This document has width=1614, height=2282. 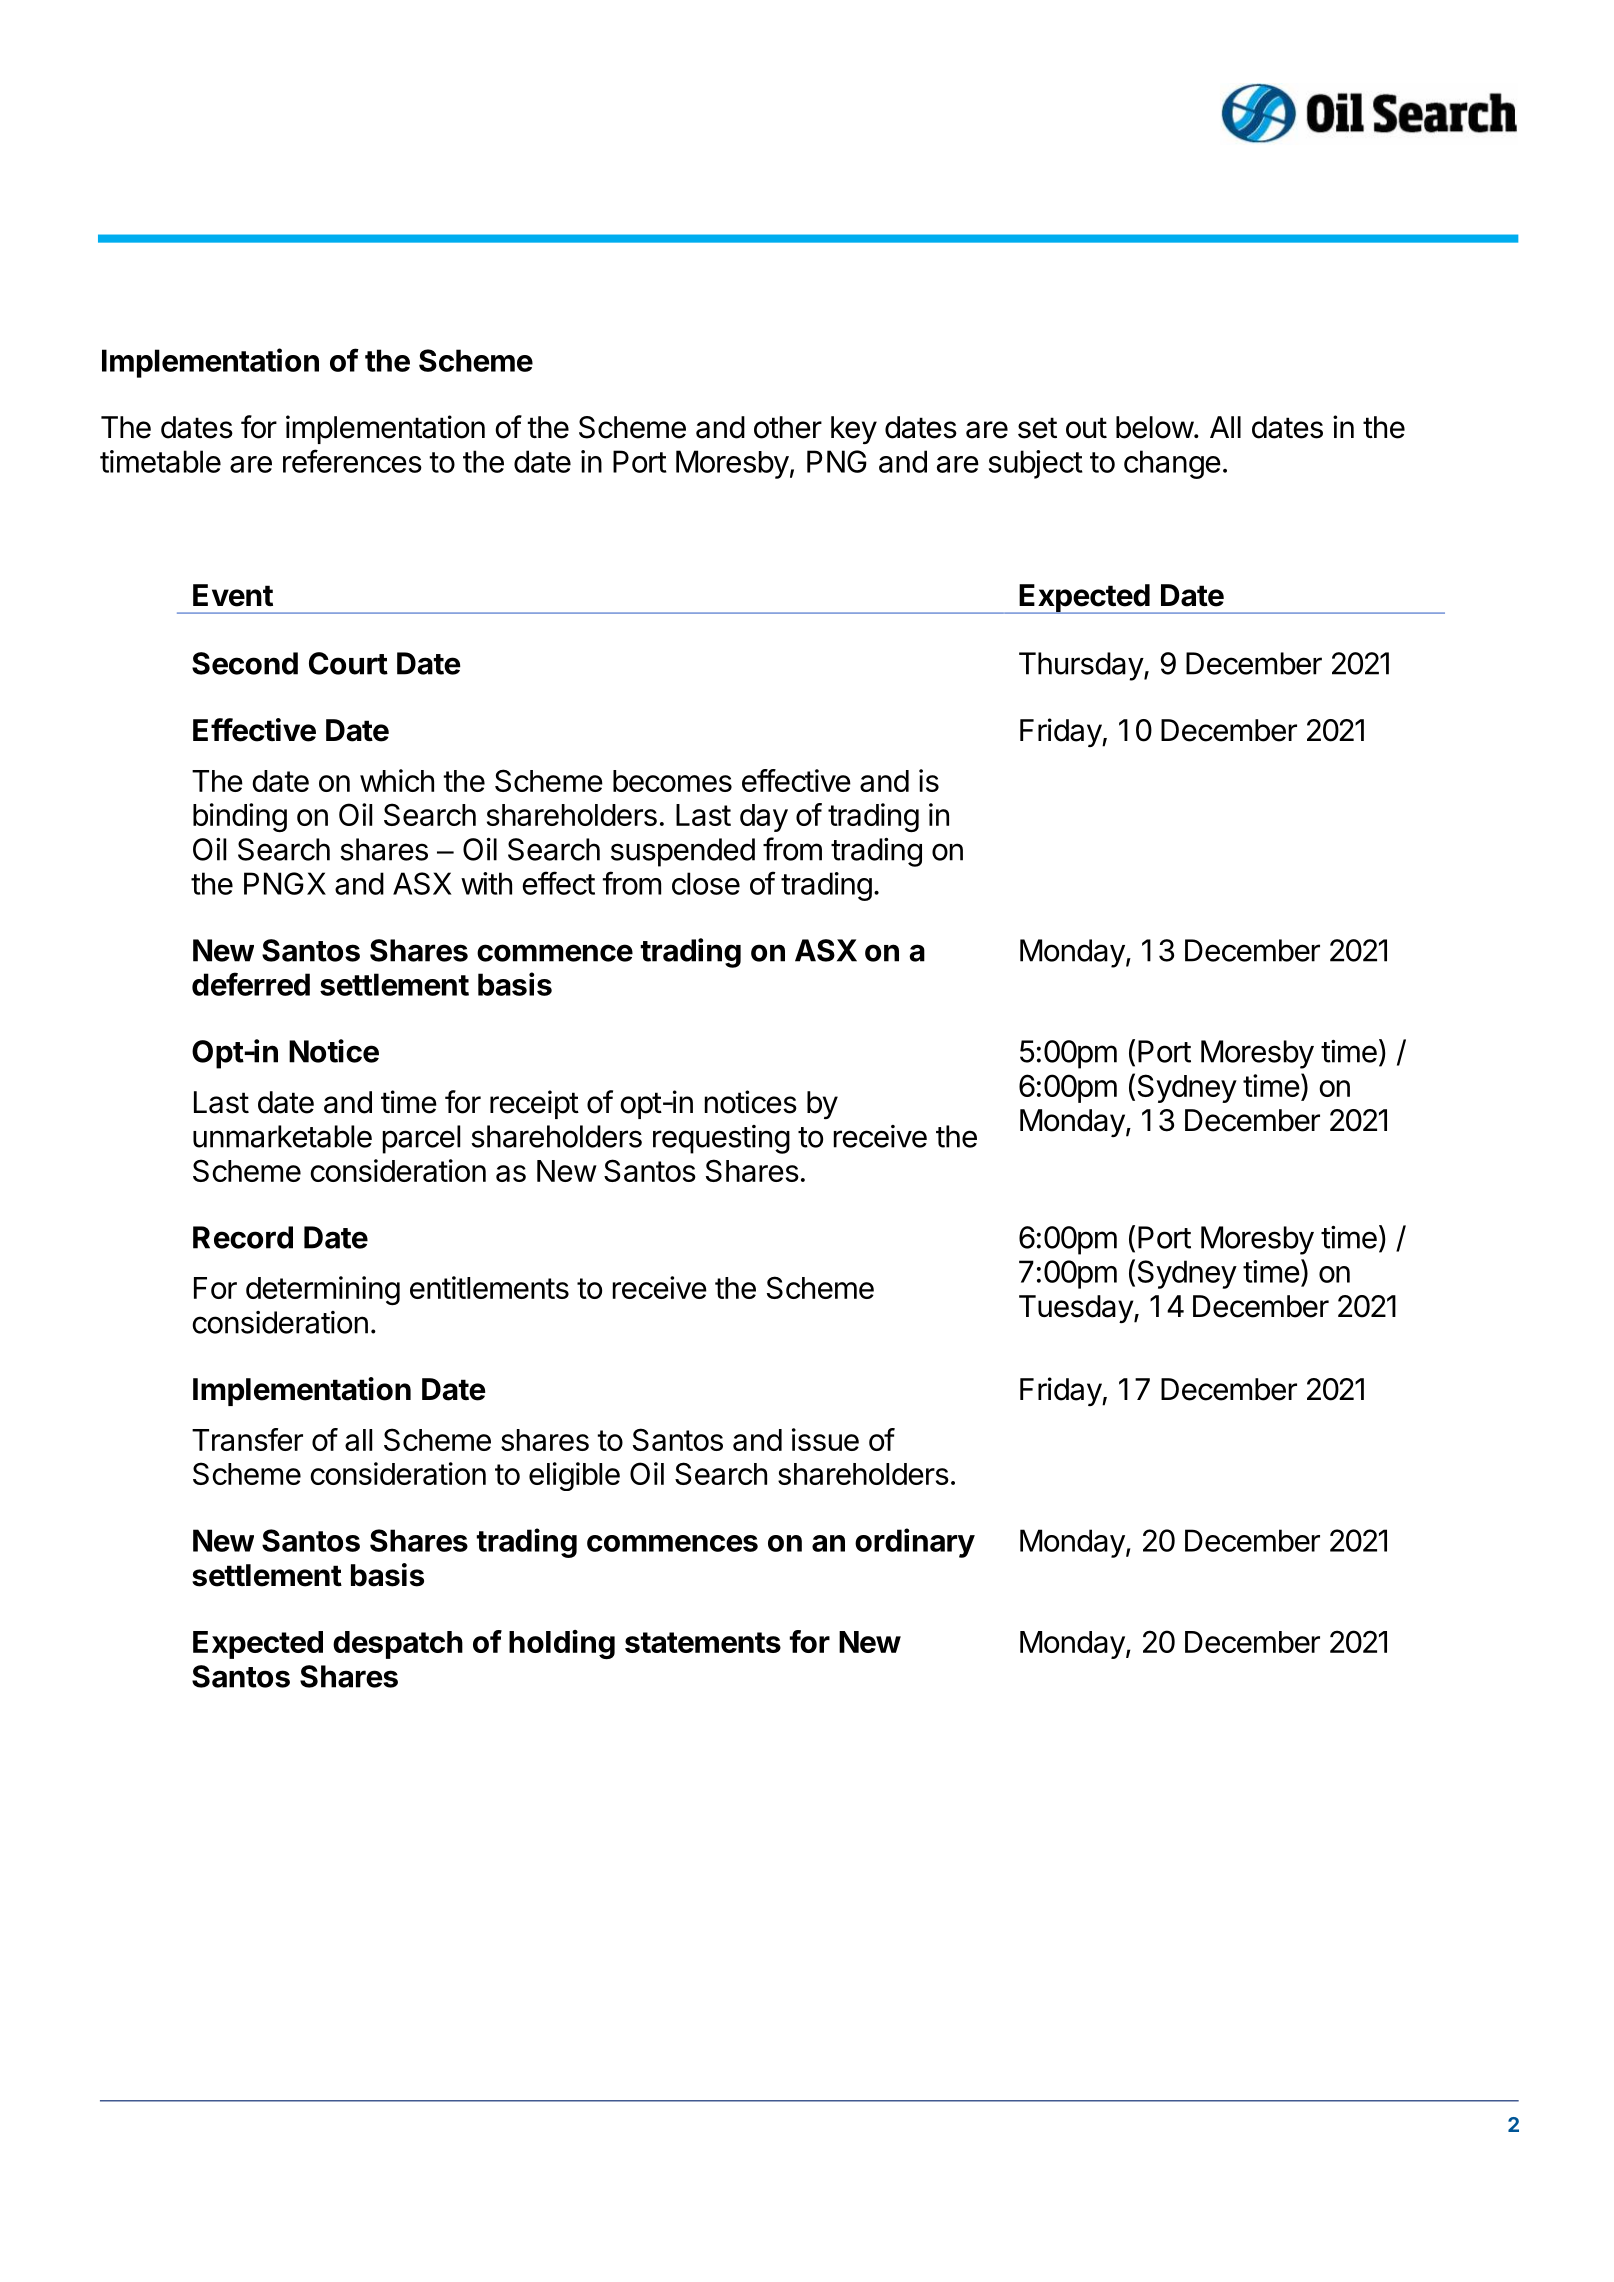 What do you see at coordinates (915, 1543) in the document?
I see `ordinary` at bounding box center [915, 1543].
